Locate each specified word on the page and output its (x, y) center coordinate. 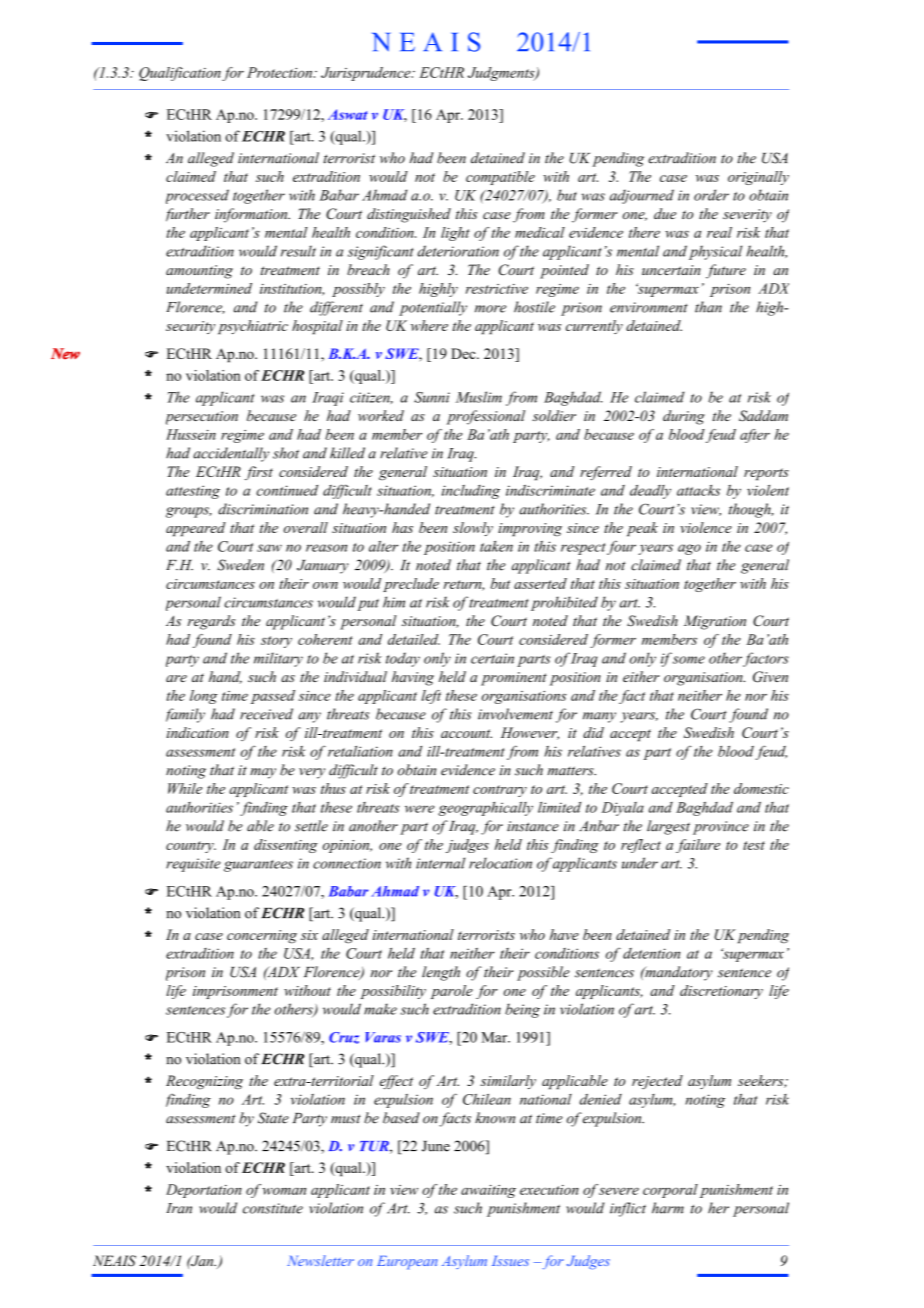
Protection (281, 72)
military (278, 659)
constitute (273, 1208)
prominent (514, 679)
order (711, 195)
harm (668, 1208)
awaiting (488, 1191)
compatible (500, 178)
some (689, 660)
